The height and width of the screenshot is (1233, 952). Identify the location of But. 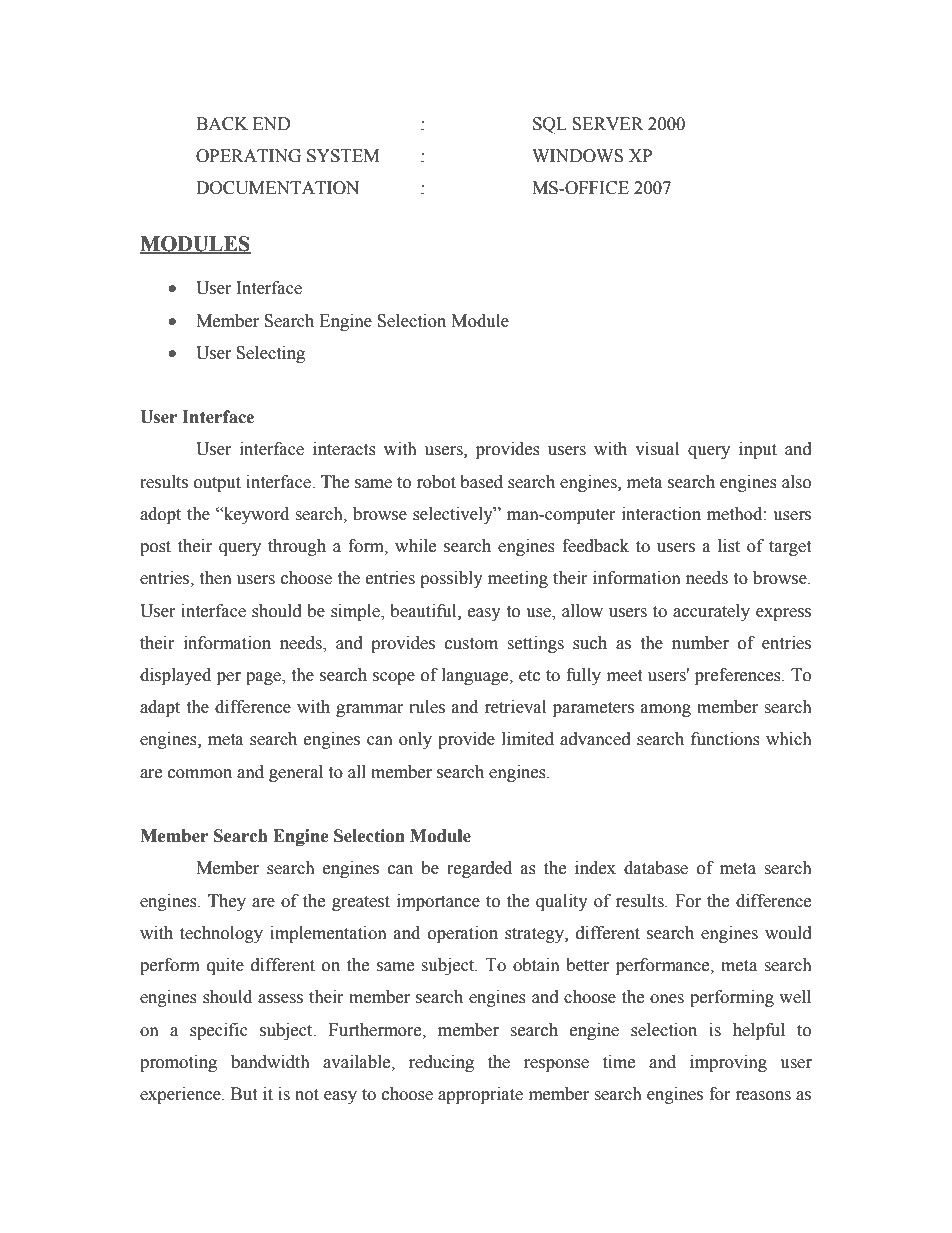
(244, 1094).
